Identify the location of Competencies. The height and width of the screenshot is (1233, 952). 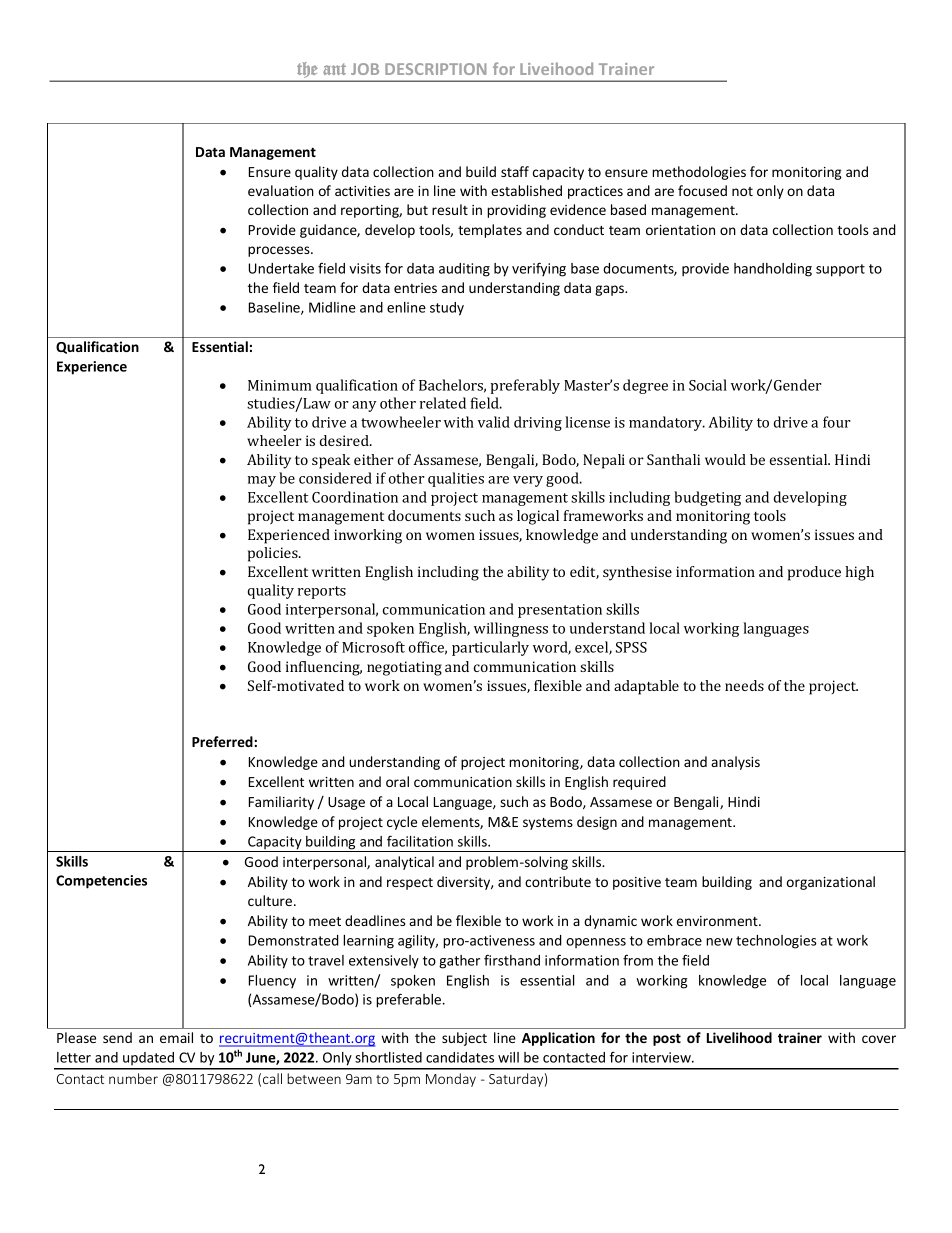
(101, 882).
